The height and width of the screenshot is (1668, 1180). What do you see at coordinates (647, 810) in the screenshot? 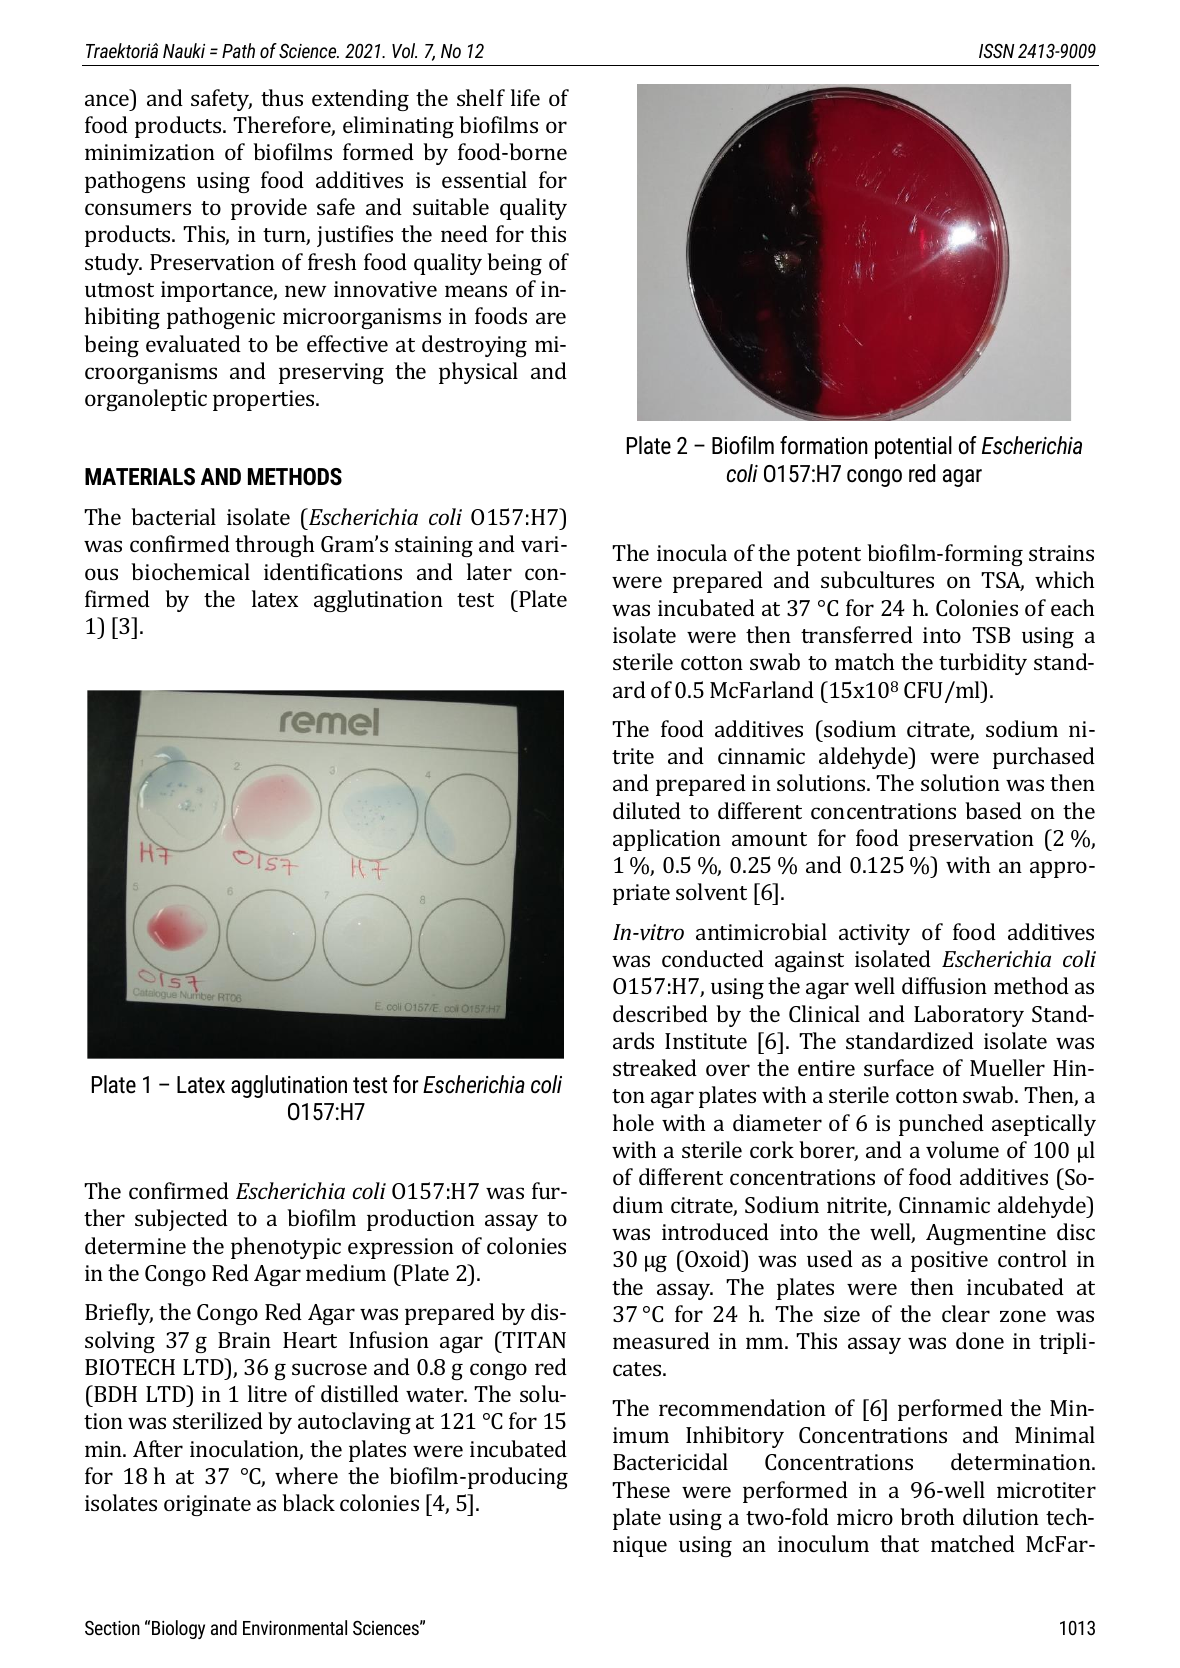
I see `diluted` at bounding box center [647, 810].
